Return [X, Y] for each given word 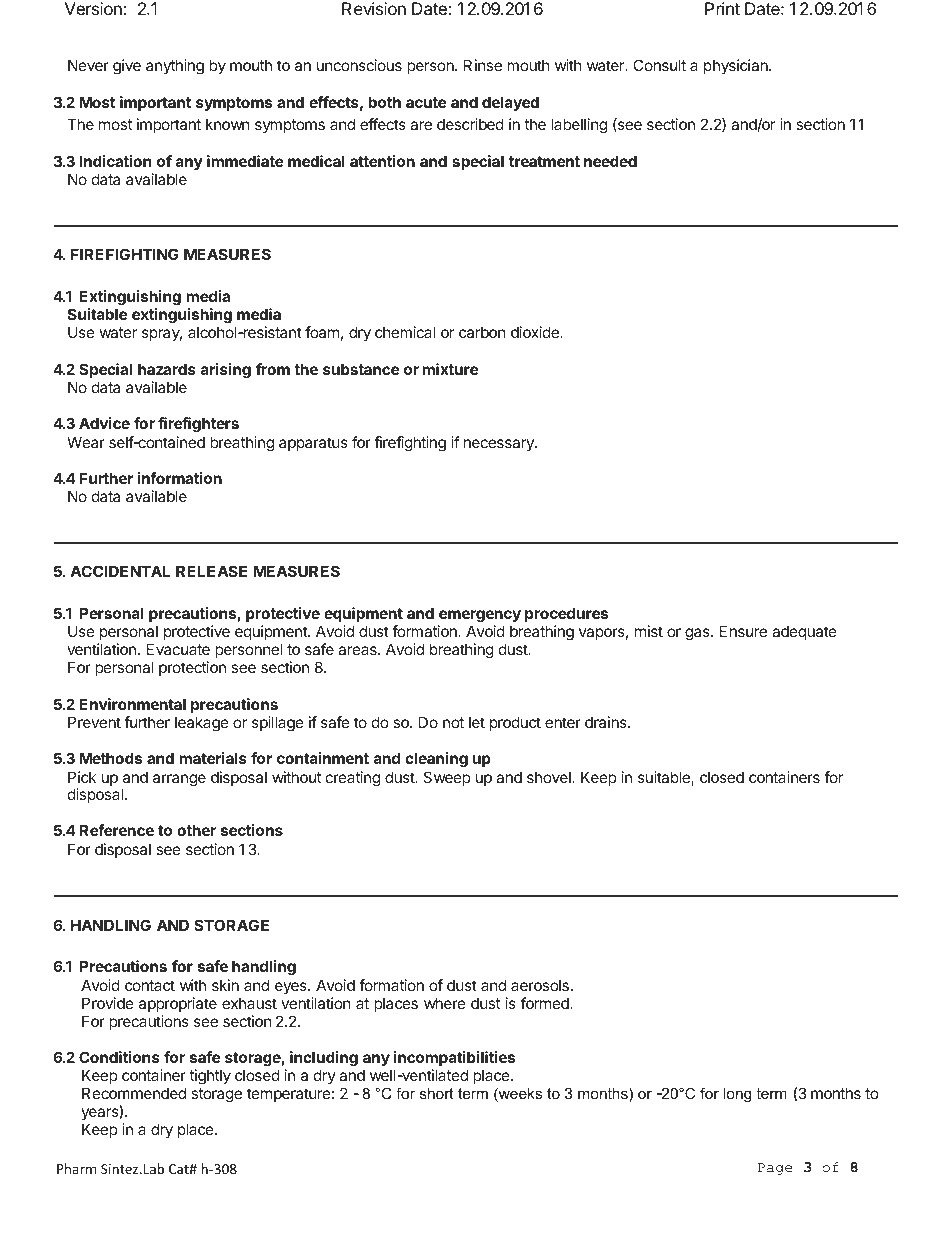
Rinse [483, 65]
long [737, 1095]
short [437, 1093]
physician [737, 66]
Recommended [134, 1093]
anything [175, 67]
